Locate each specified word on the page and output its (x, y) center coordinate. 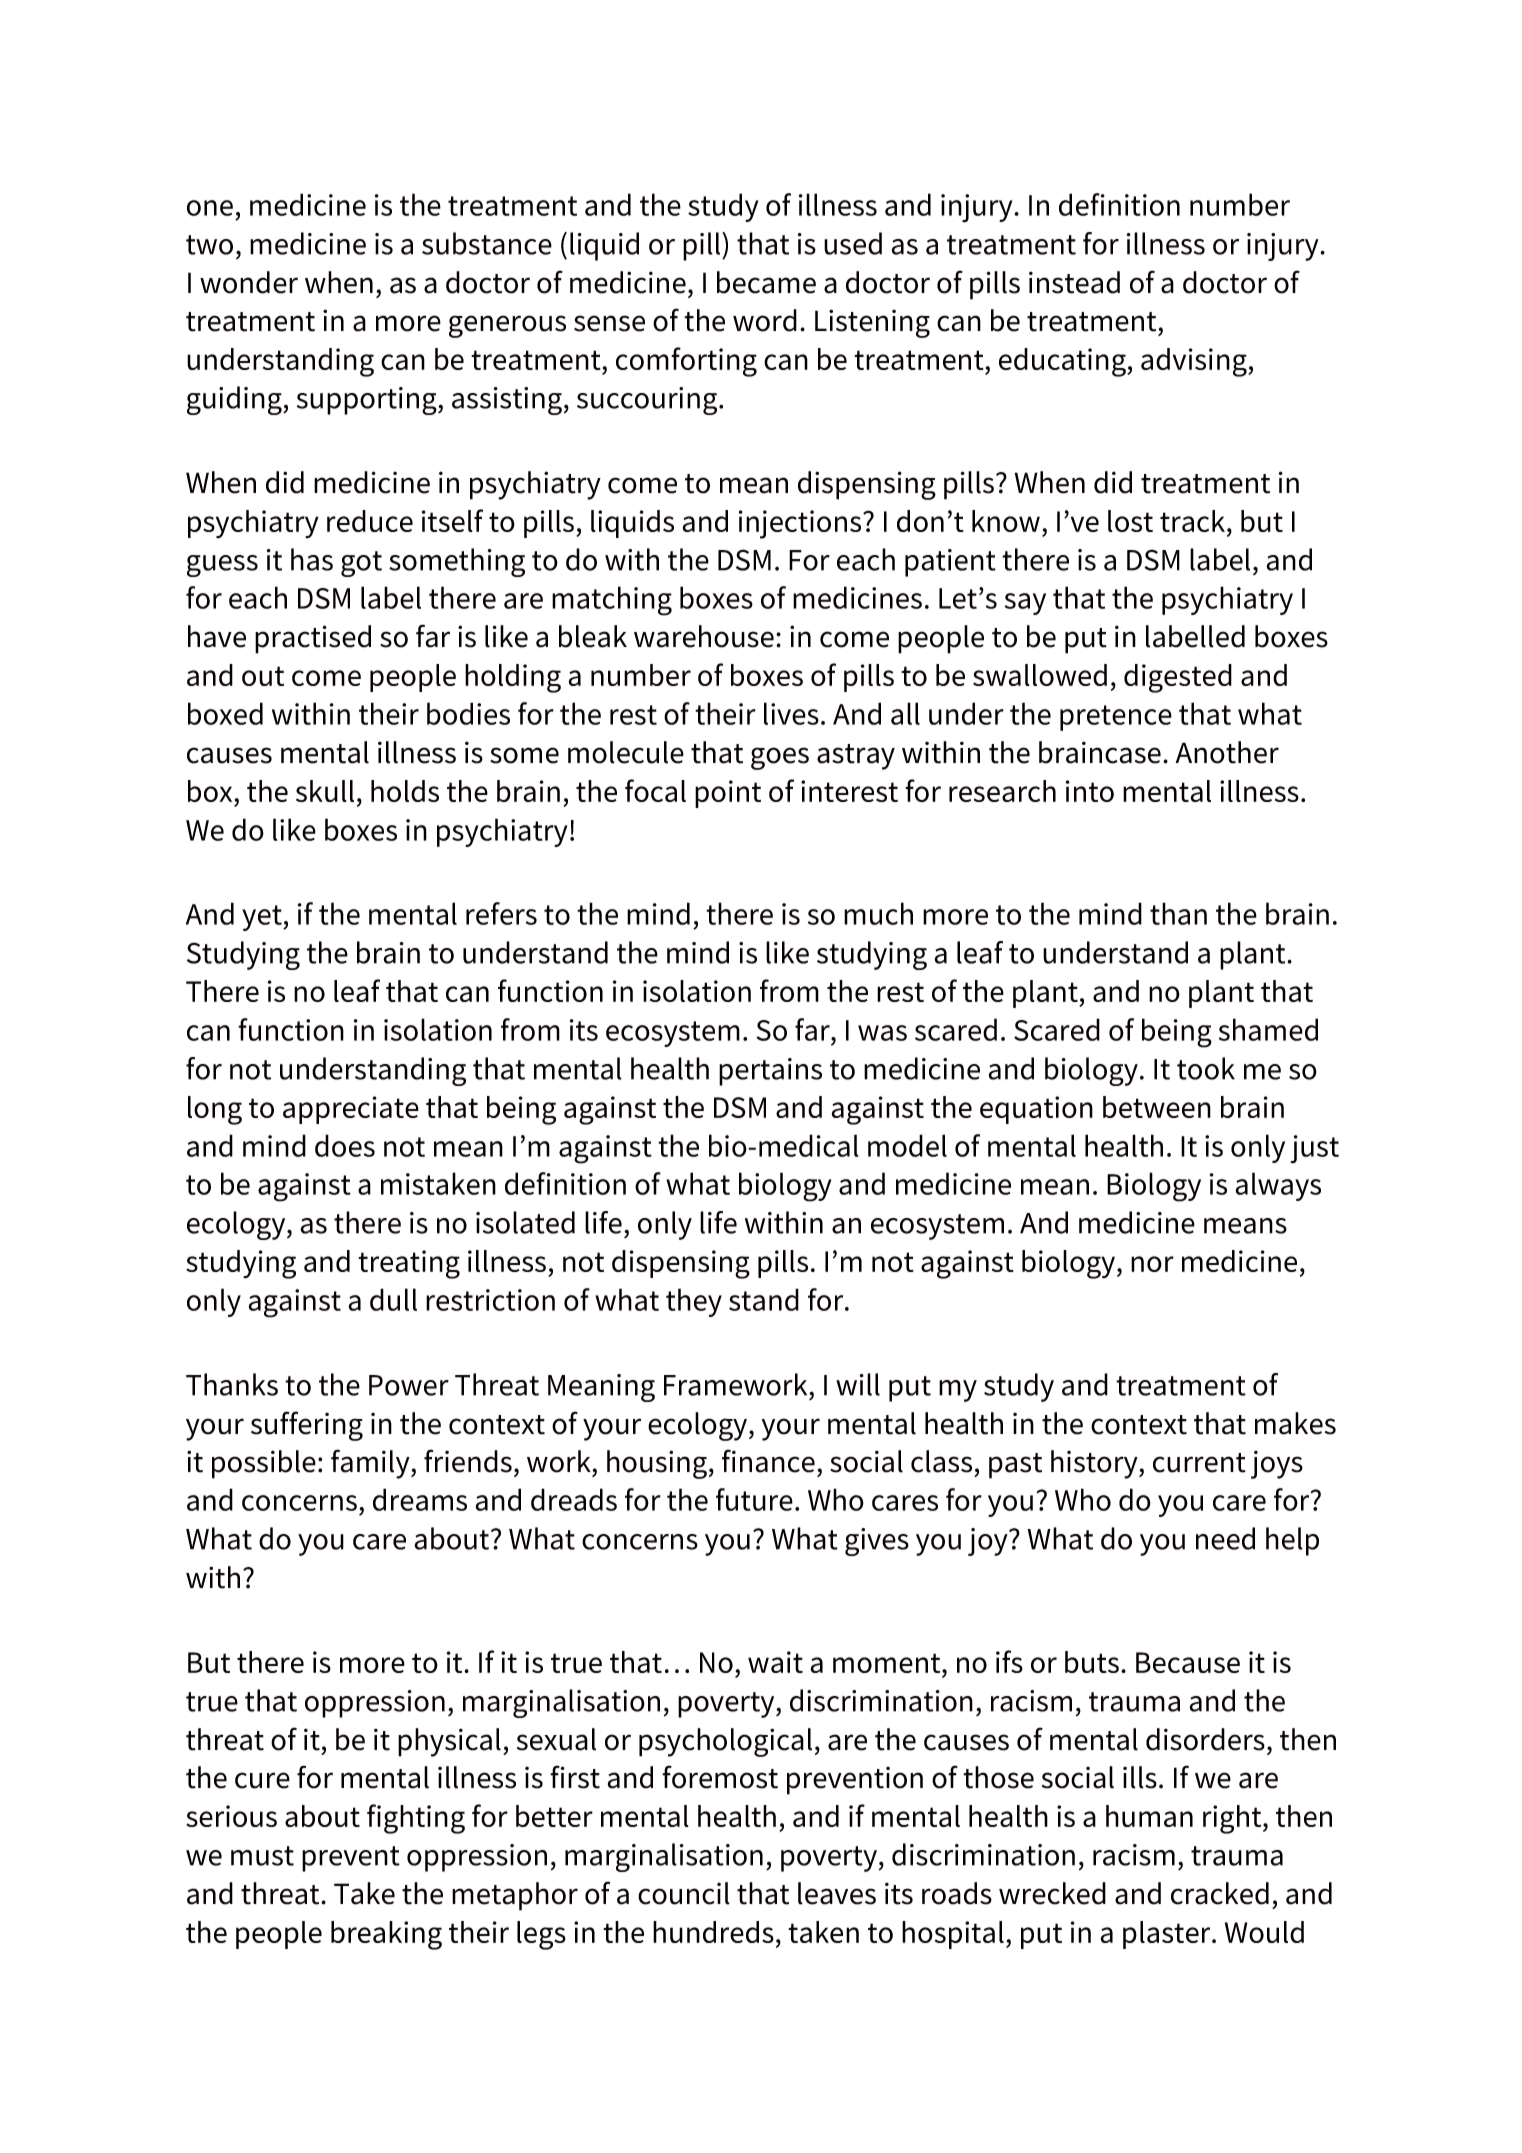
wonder (249, 282)
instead (1074, 282)
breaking (386, 1935)
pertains (770, 1072)
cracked (1220, 1893)
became (766, 282)
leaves (837, 1893)
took (1206, 1068)
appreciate (351, 1110)
